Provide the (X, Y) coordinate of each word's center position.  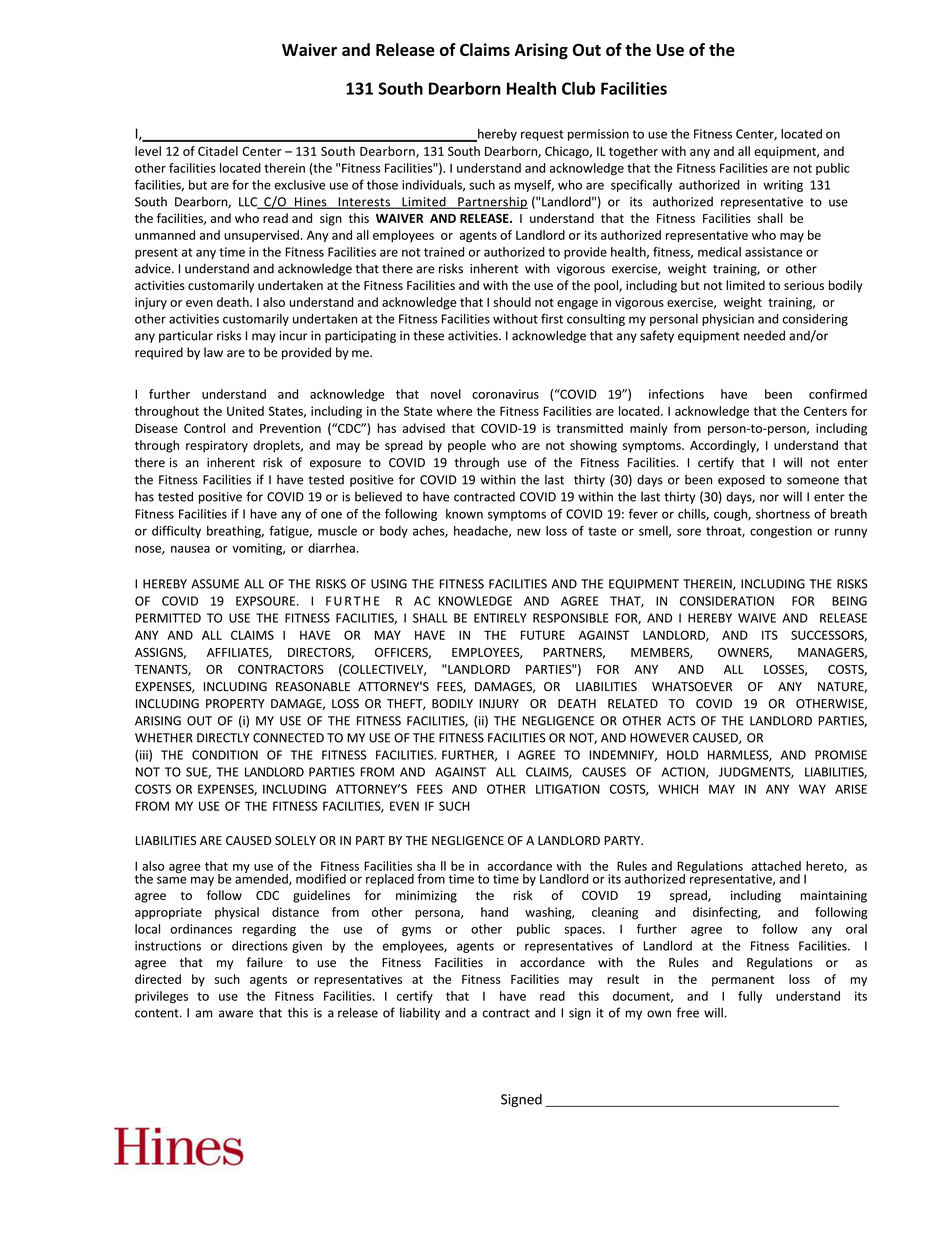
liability (420, 1013)
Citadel (218, 151)
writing (783, 186)
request (542, 135)
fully (750, 997)
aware (236, 1014)
